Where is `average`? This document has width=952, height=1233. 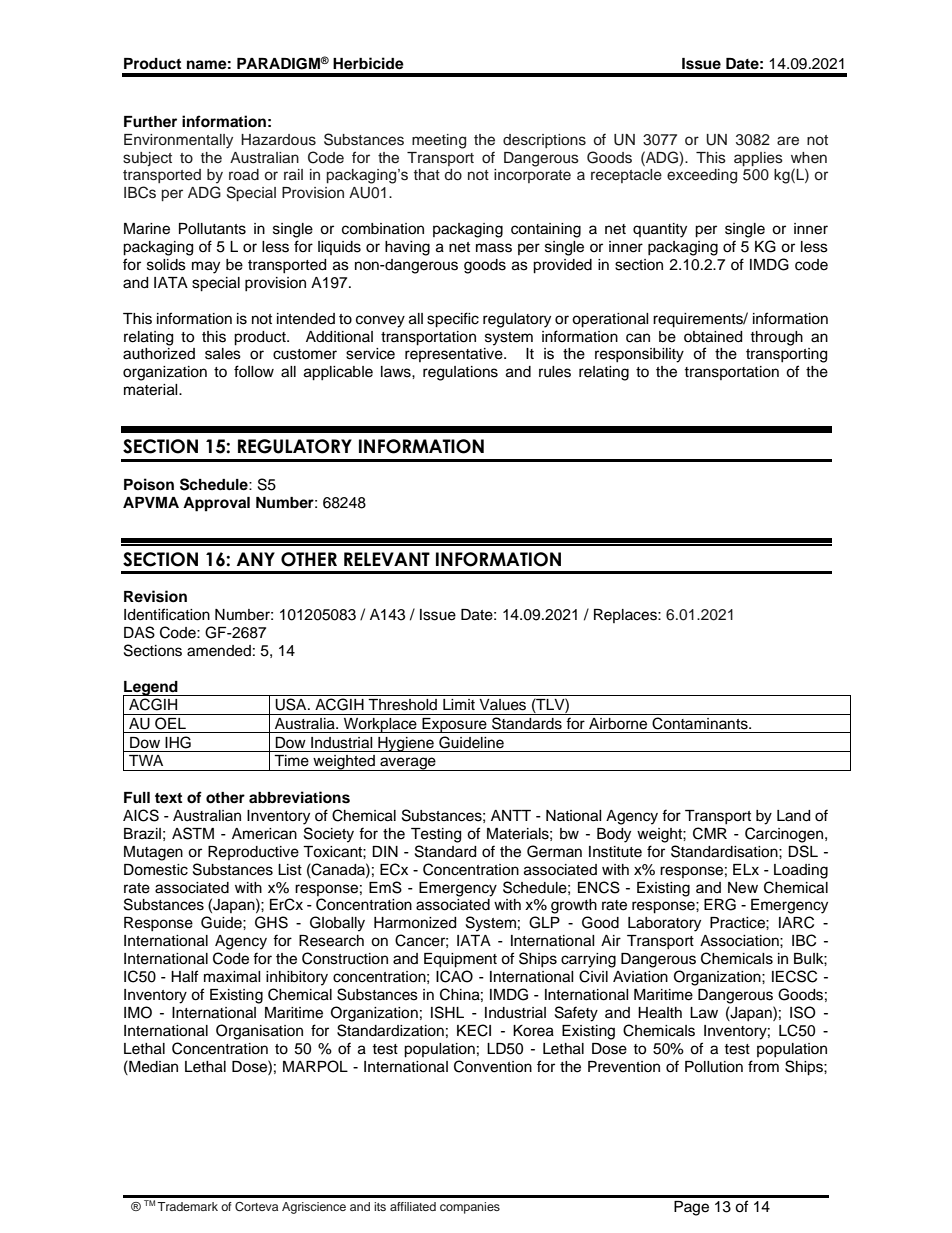
average is located at coordinates (408, 764).
